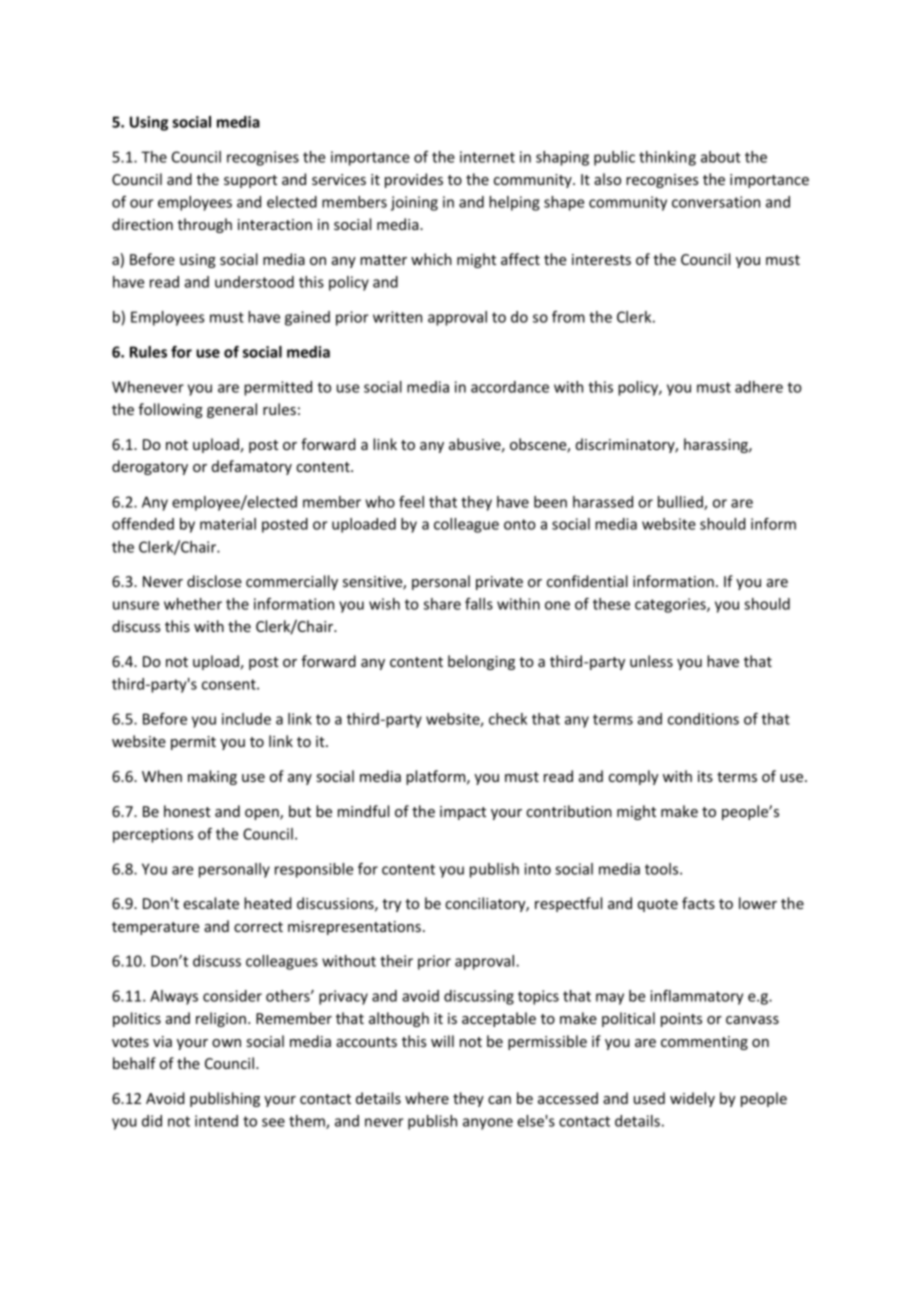 The width and height of the document is (924, 1307). Describe the element at coordinates (411, 502) in the document. I see `feel` at that location.
